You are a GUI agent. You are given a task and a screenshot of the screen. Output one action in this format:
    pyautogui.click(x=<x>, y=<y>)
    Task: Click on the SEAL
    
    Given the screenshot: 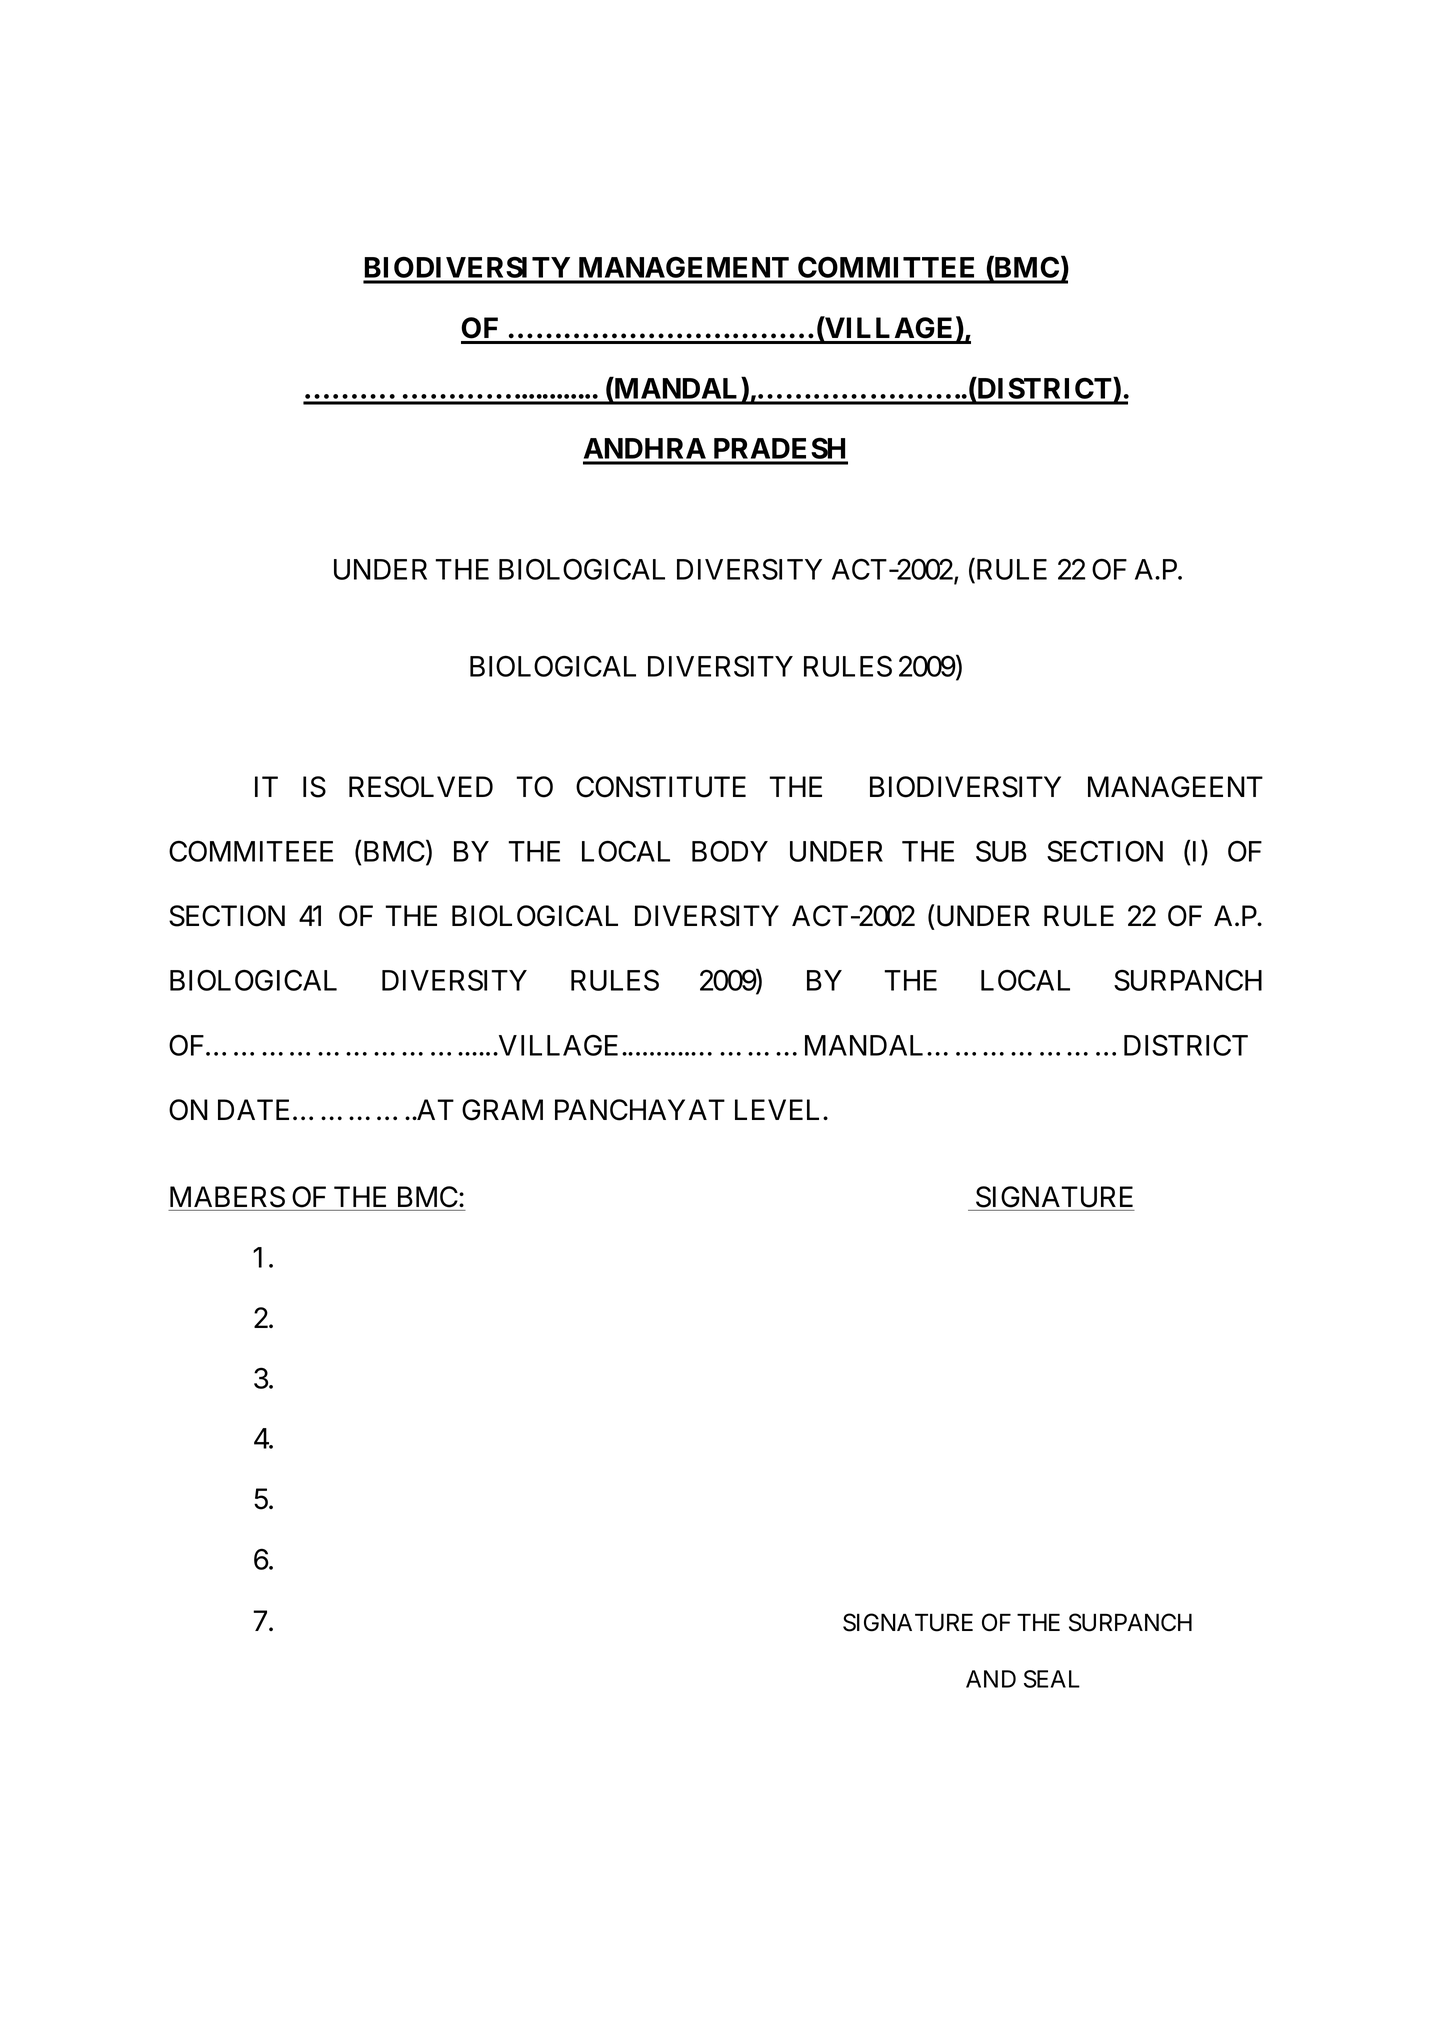 What is the action you would take?
    pyautogui.click(x=1052, y=1679)
